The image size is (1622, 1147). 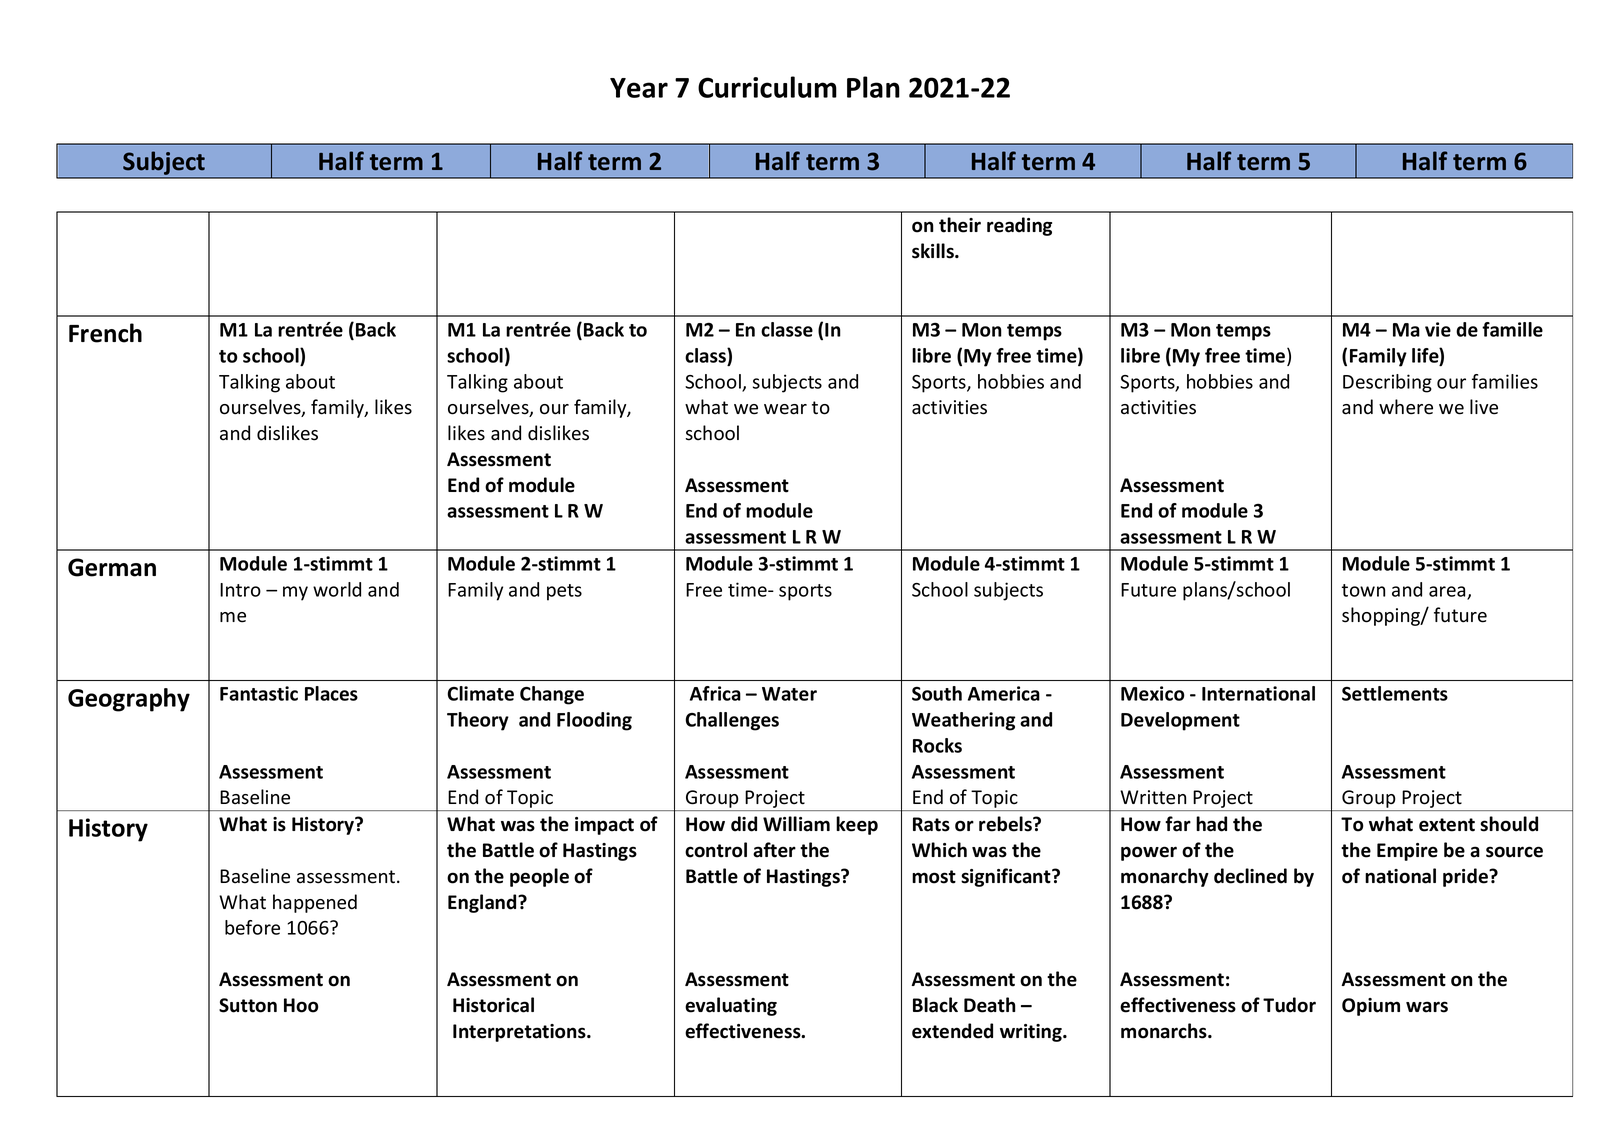 I want to click on Intro, so click(x=240, y=590).
